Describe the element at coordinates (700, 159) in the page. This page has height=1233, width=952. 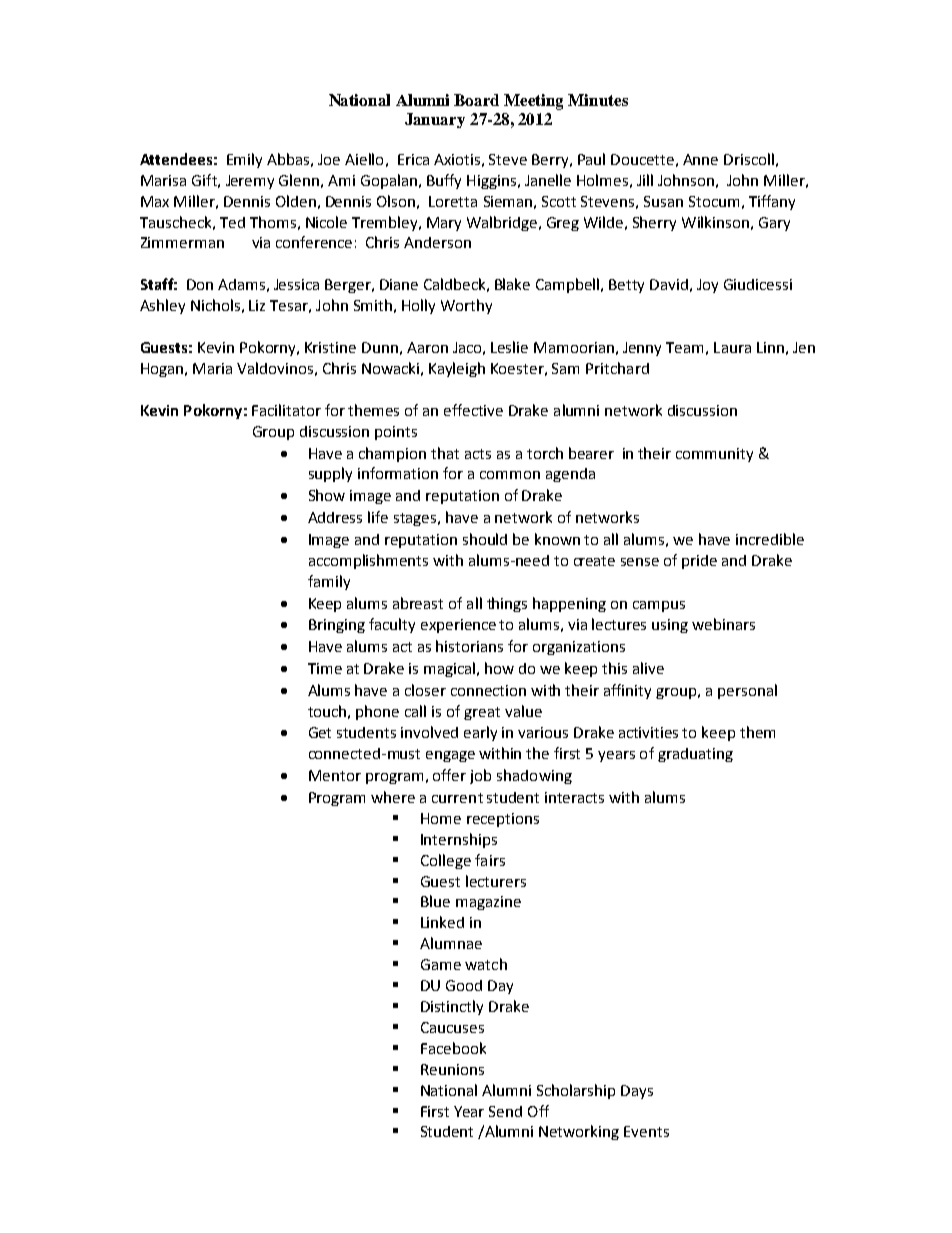
I see `Anne` at that location.
